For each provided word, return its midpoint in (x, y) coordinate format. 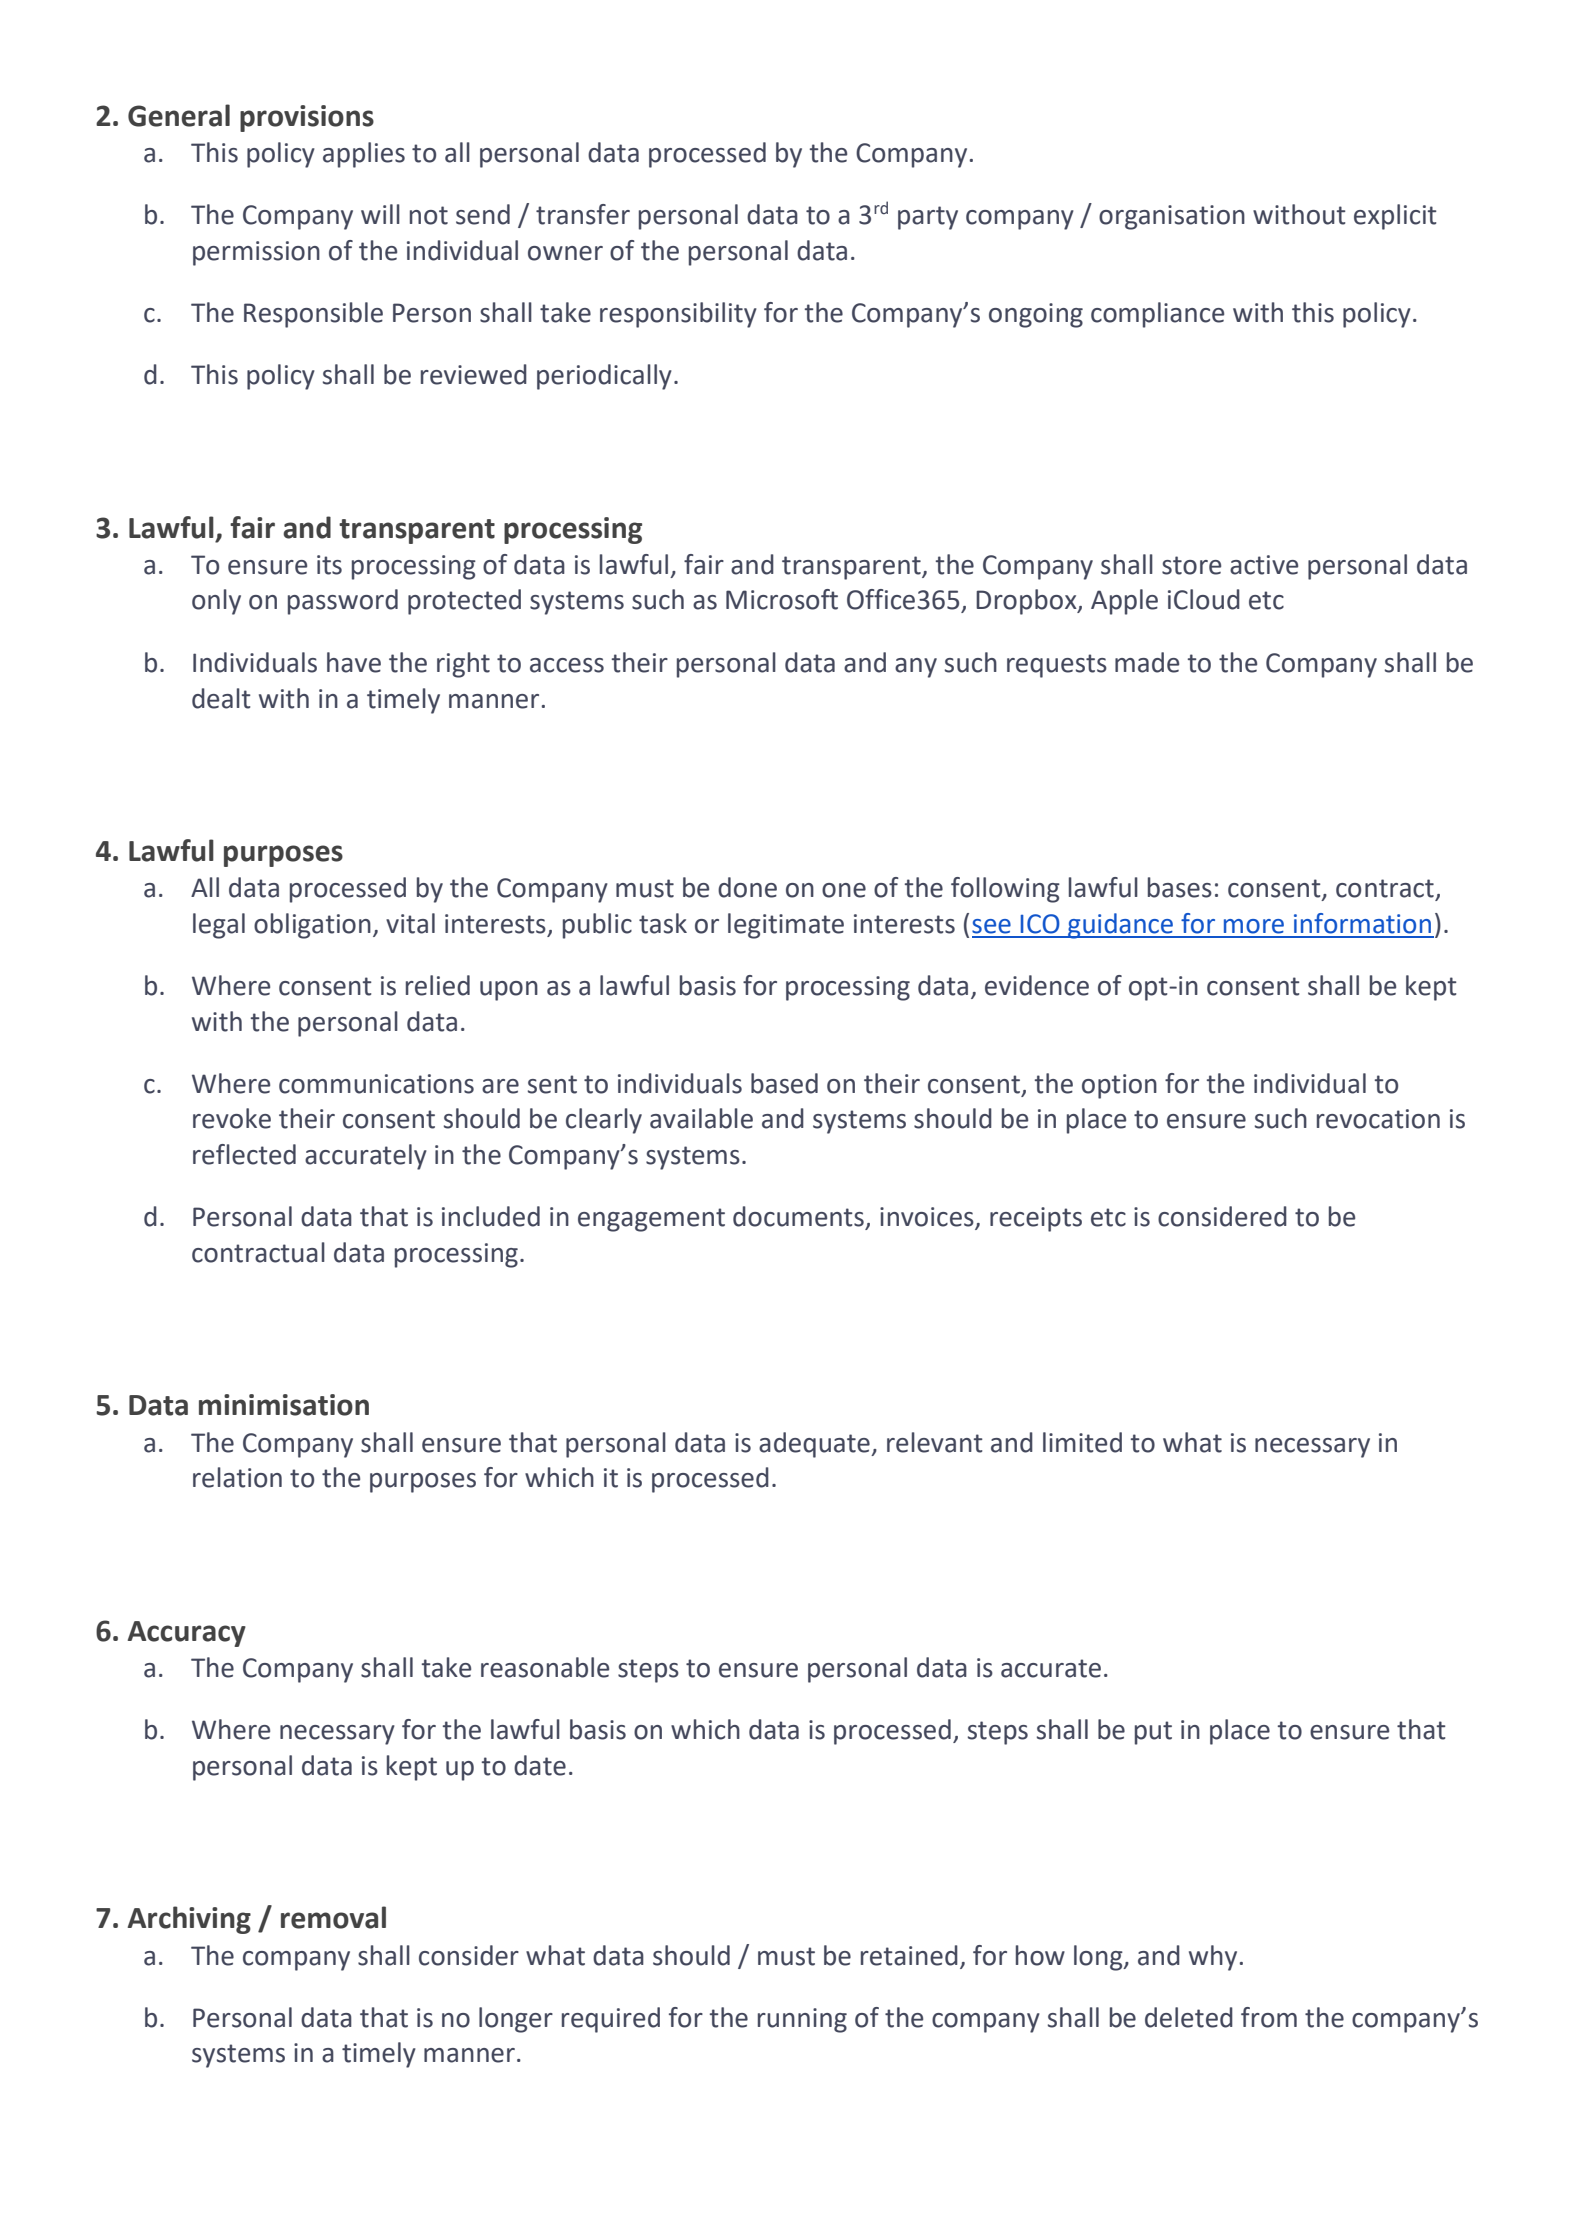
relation (237, 1477)
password (343, 602)
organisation (1172, 217)
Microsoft (782, 599)
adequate (815, 1445)
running (802, 2020)
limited (1082, 1442)
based (784, 1083)
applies (364, 155)
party (928, 218)
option (1119, 1086)
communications (376, 1084)
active (1264, 565)
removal (333, 1917)
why (1213, 1958)
